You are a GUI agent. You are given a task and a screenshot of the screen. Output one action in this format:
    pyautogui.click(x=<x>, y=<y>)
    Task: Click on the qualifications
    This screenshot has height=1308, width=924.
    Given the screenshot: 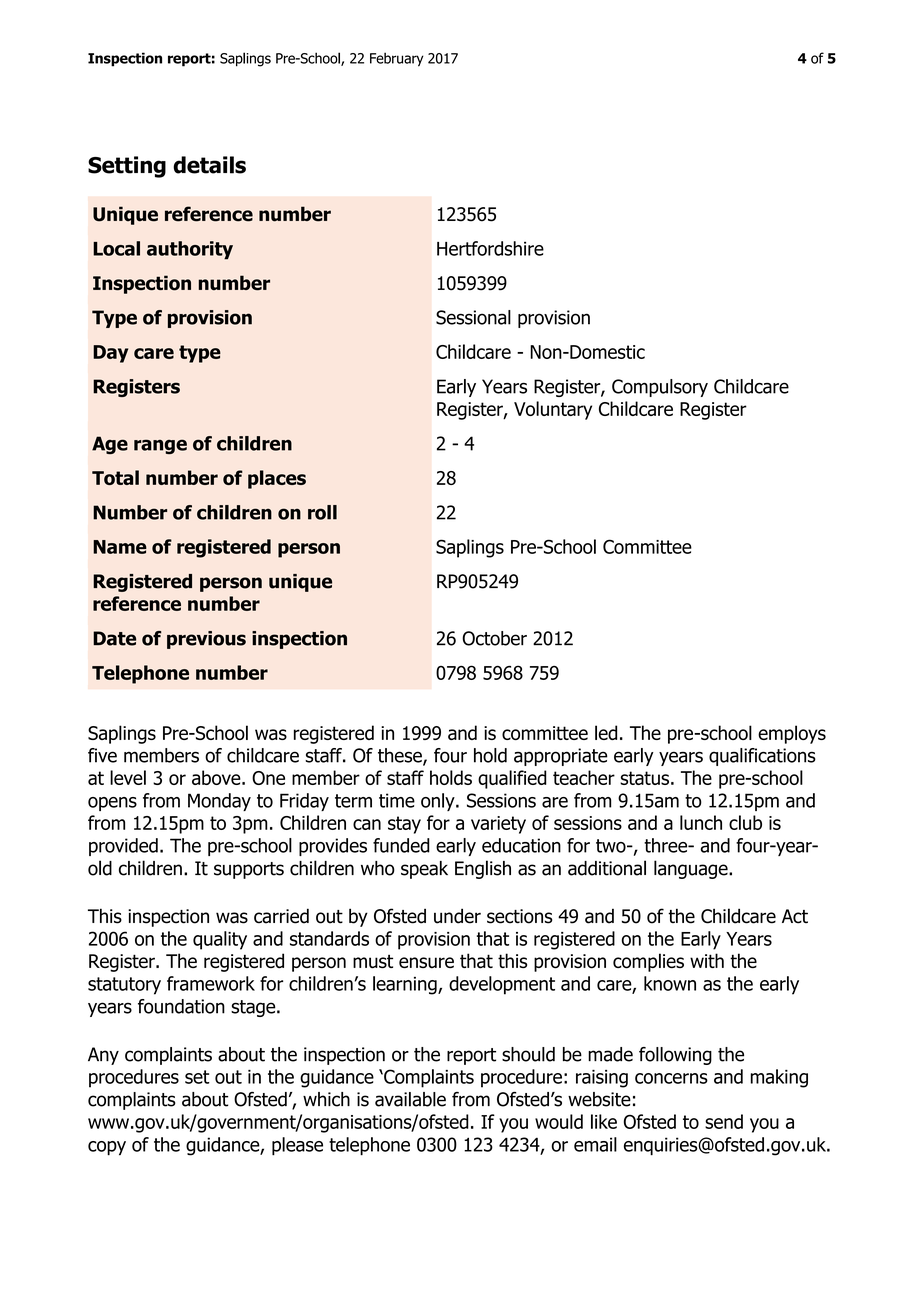 What is the action you would take?
    pyautogui.click(x=762, y=757)
